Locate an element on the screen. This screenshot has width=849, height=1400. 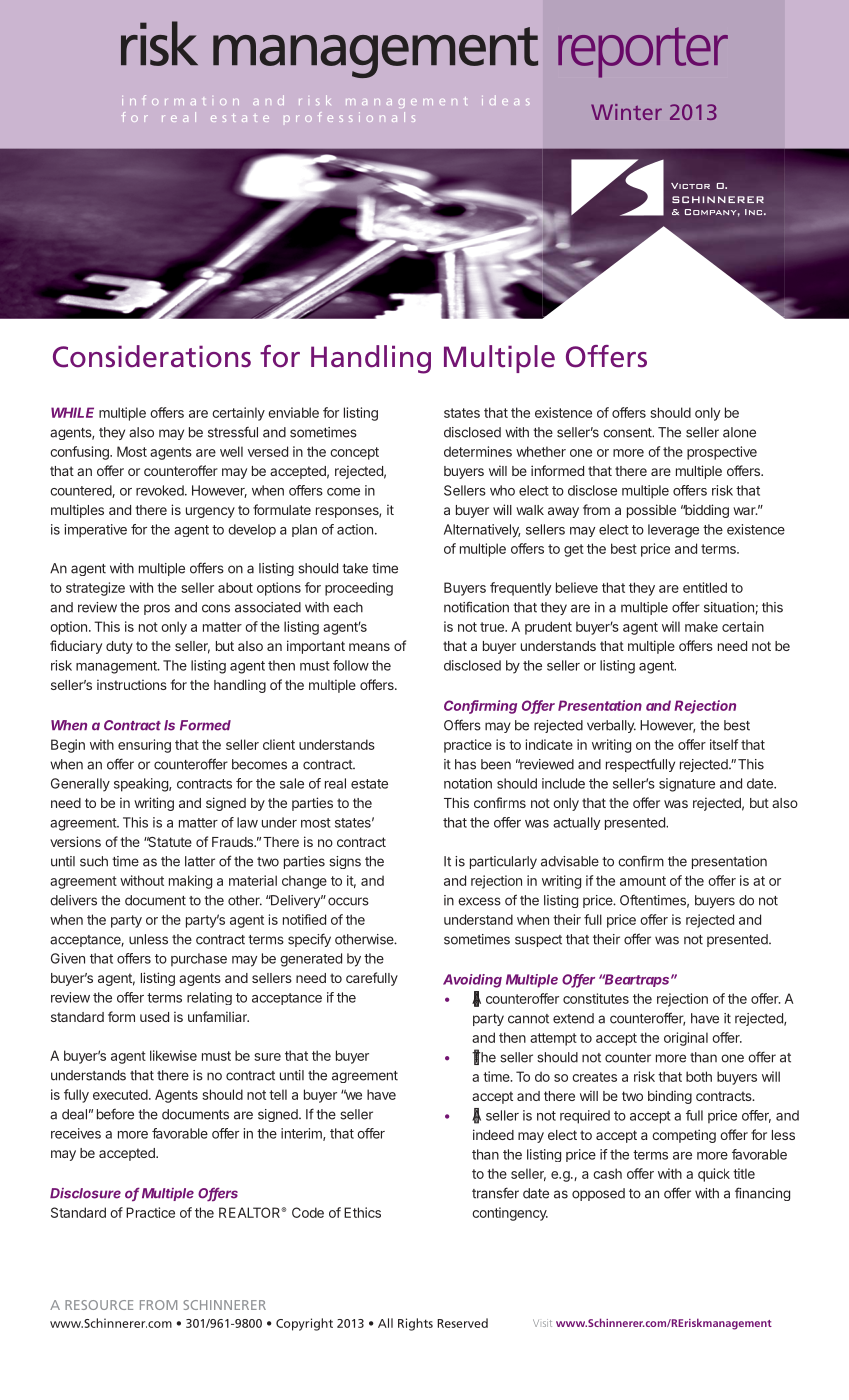
bidding is located at coordinates (706, 511).
